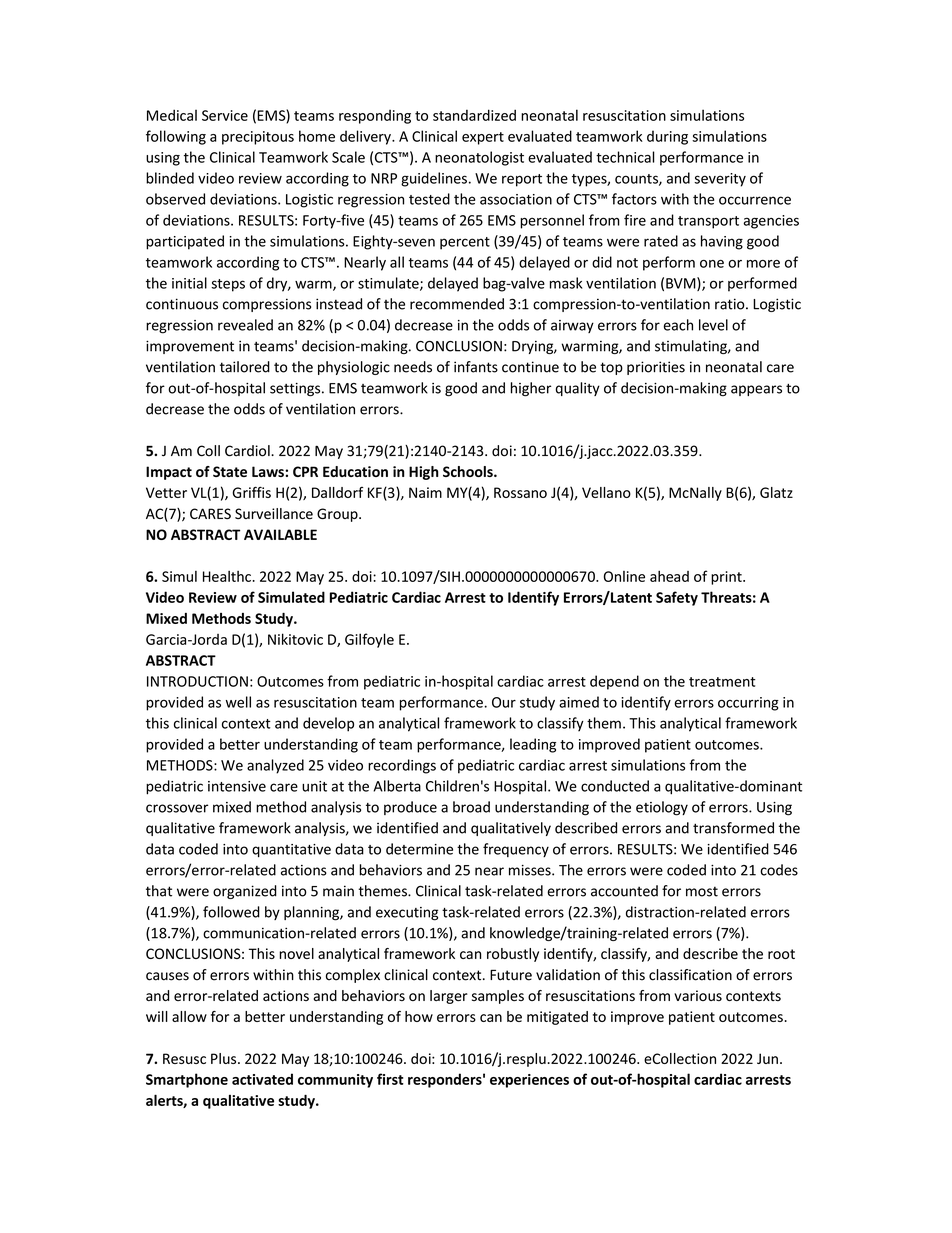 Image resolution: width=952 pixels, height=1233 pixels. Describe the element at coordinates (258, 138) in the screenshot. I see `precipitous` at that location.
